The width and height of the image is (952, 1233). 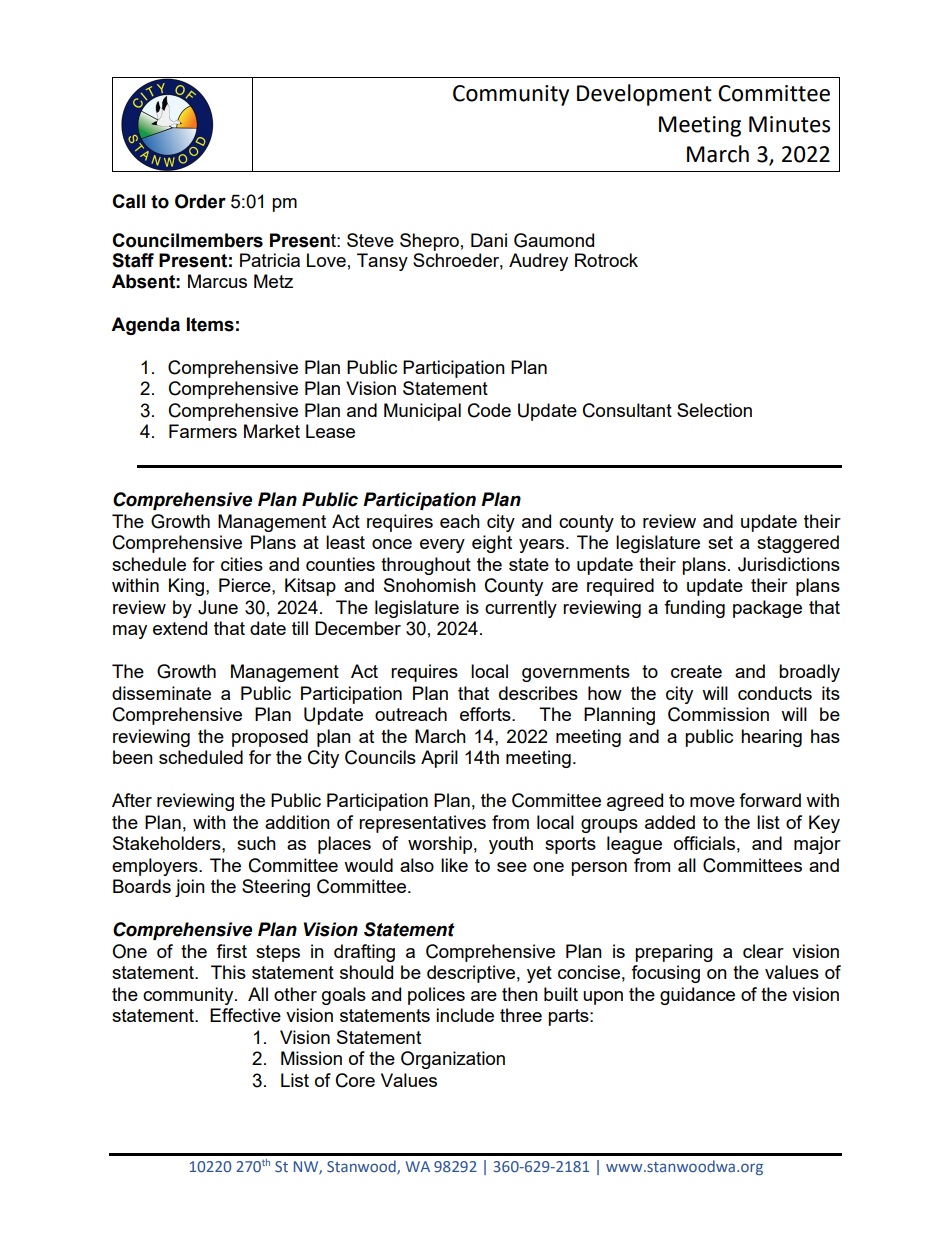 What do you see at coordinates (430, 585) in the image?
I see `Snohomish` at bounding box center [430, 585].
